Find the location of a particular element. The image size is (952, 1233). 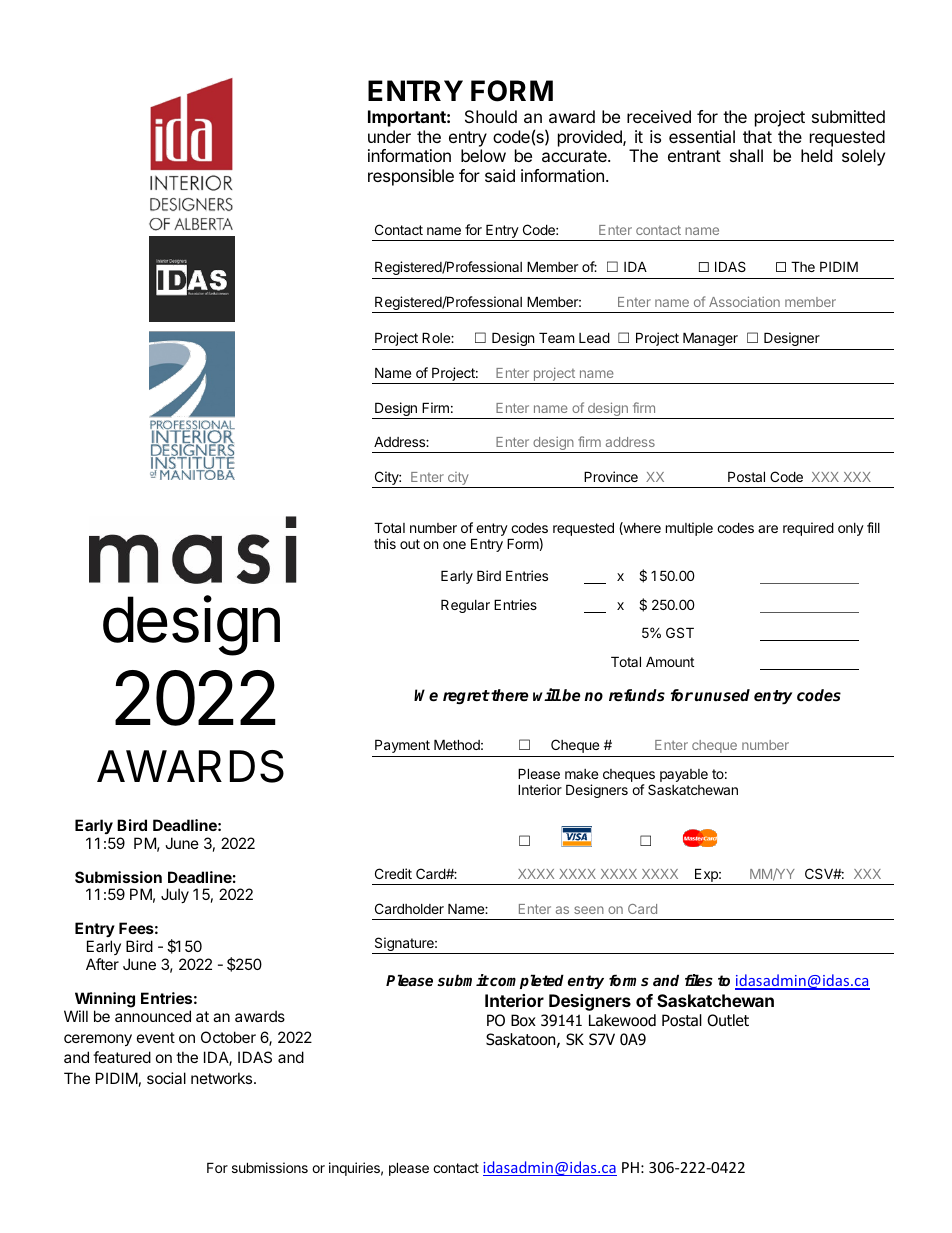

that is located at coordinates (757, 136).
